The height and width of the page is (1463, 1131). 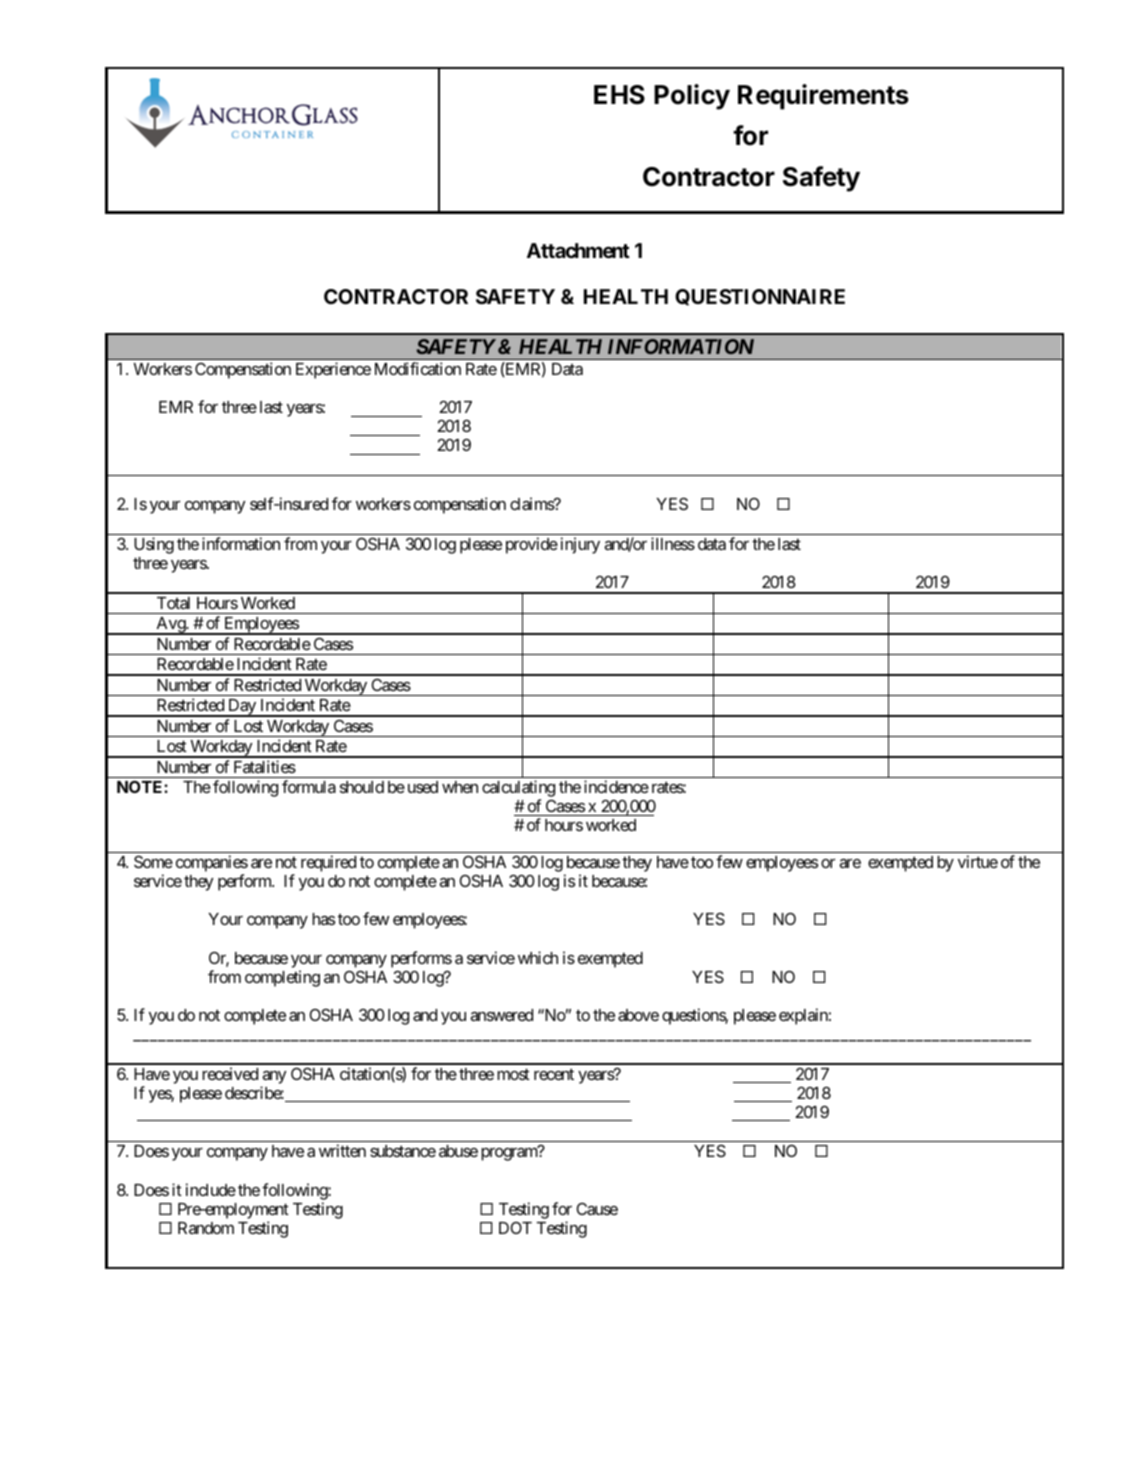 What do you see at coordinates (532, 545) in the page?
I see `provide` at bounding box center [532, 545].
